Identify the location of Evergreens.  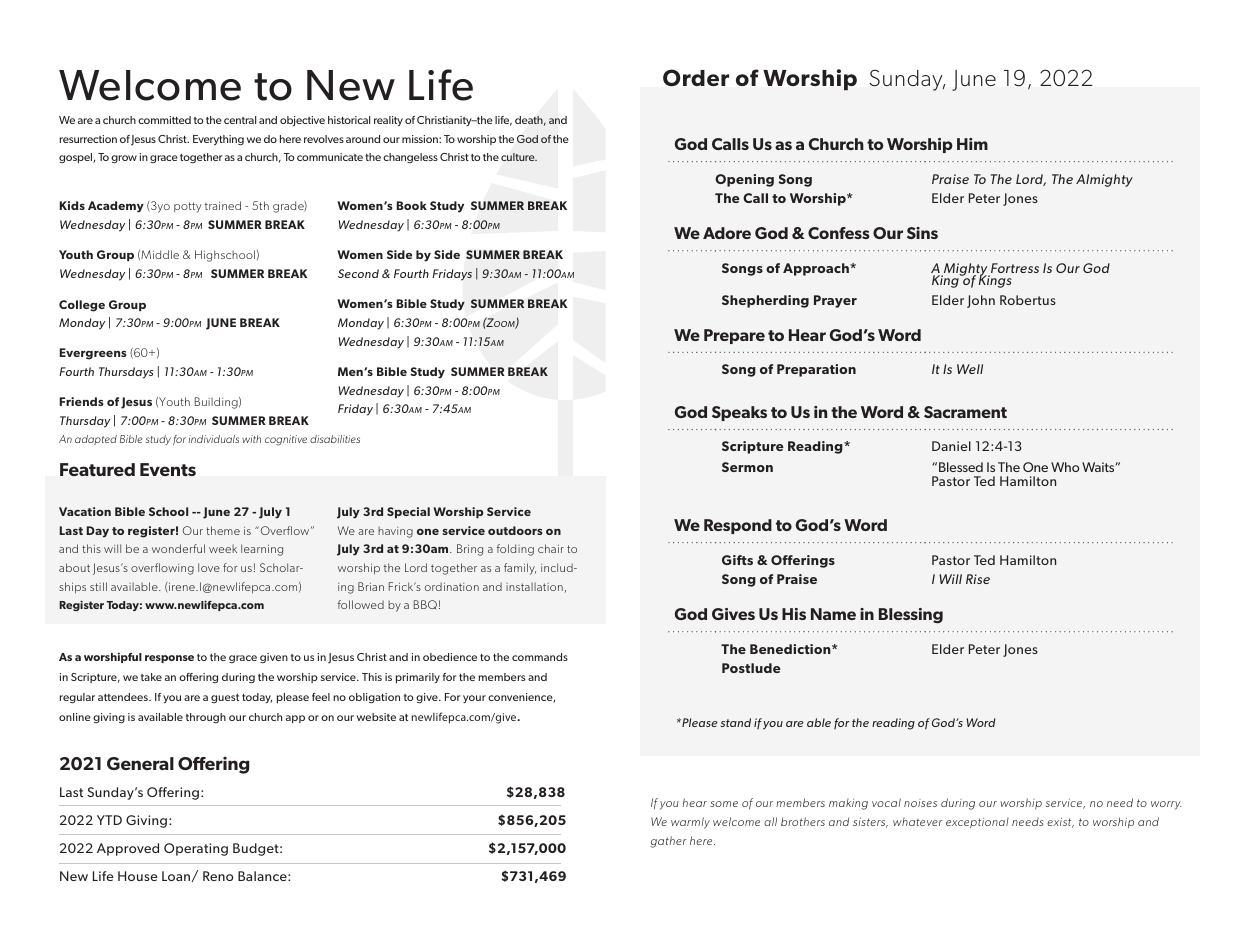
(93, 354).
